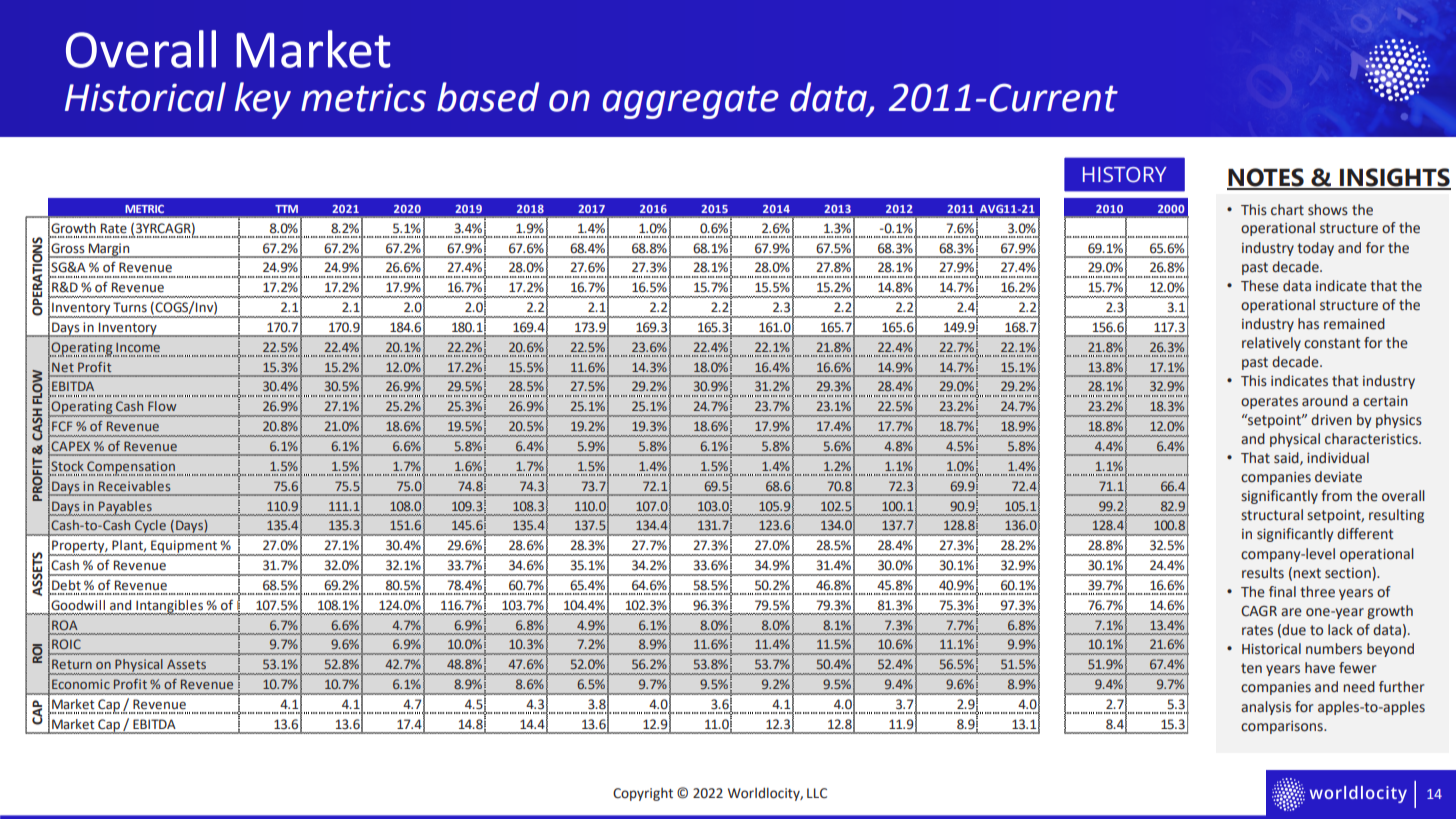  What do you see at coordinates (1287, 458) in the page?
I see `said` at bounding box center [1287, 458].
